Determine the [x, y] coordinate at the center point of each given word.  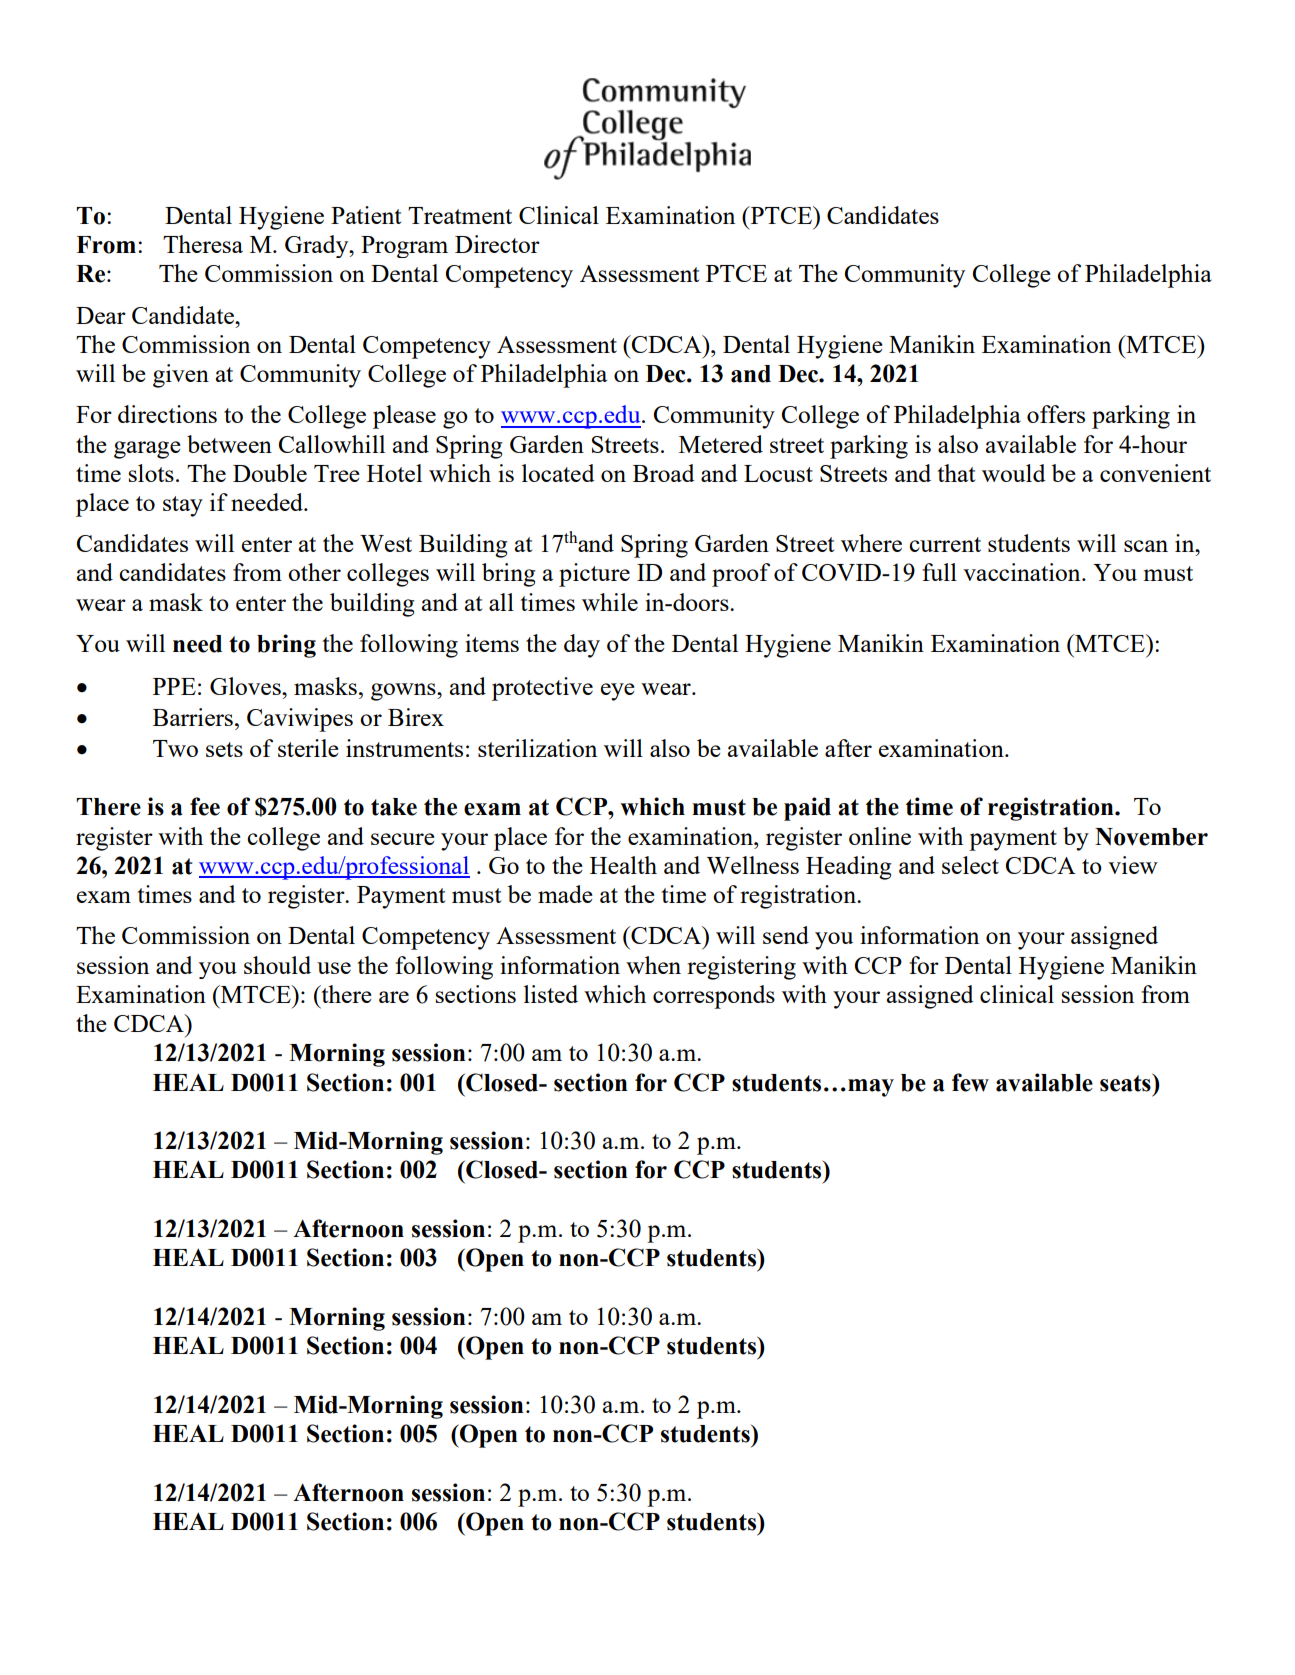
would [1014, 473]
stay [183, 506]
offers [1056, 414]
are [394, 997]
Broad [664, 473]
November [1151, 837]
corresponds [714, 997]
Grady [318, 246]
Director [497, 244]
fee [205, 806]
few [970, 1082]
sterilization [537, 748]
